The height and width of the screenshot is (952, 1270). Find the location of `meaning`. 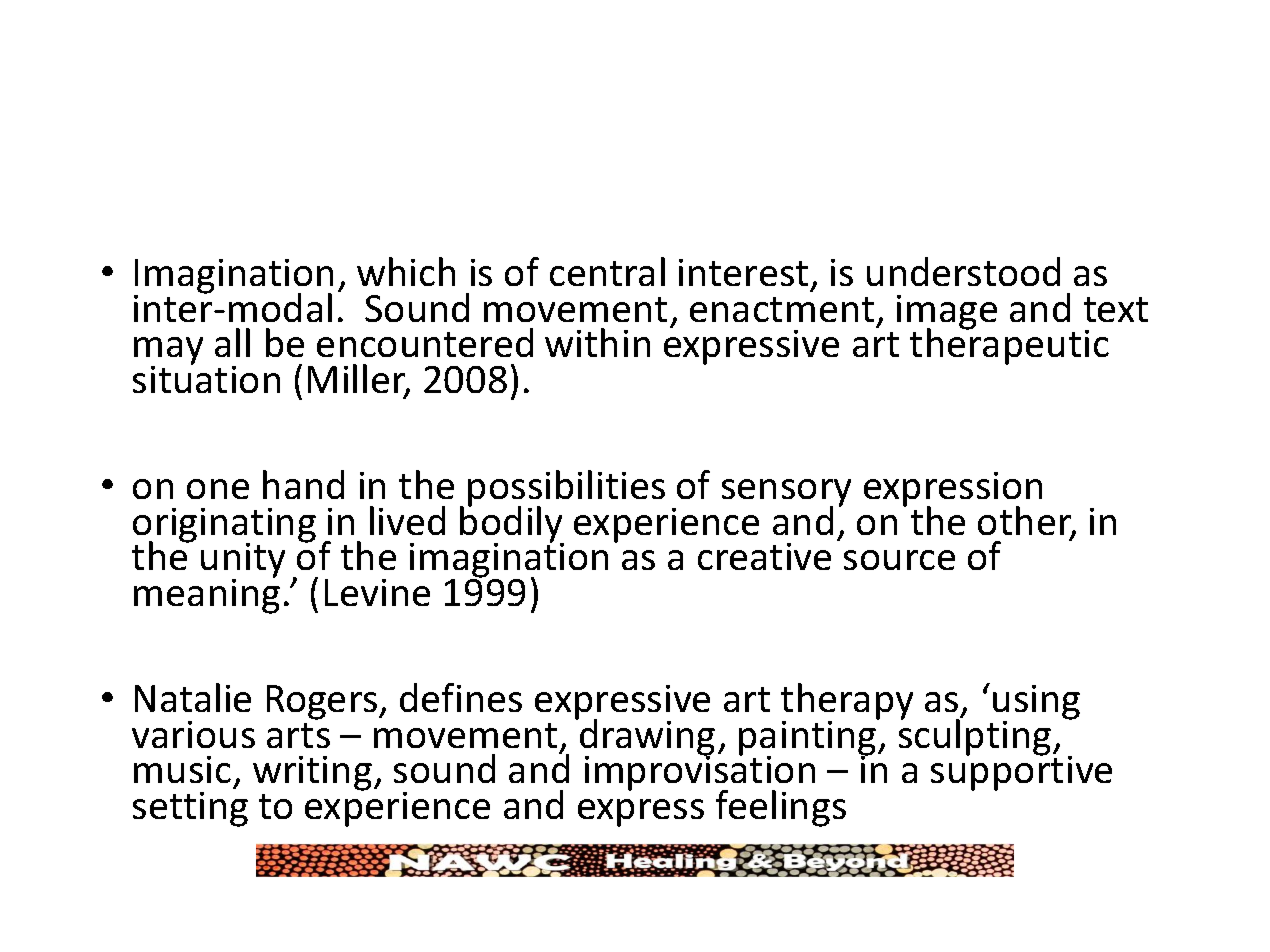

meaning is located at coordinates (207, 595).
